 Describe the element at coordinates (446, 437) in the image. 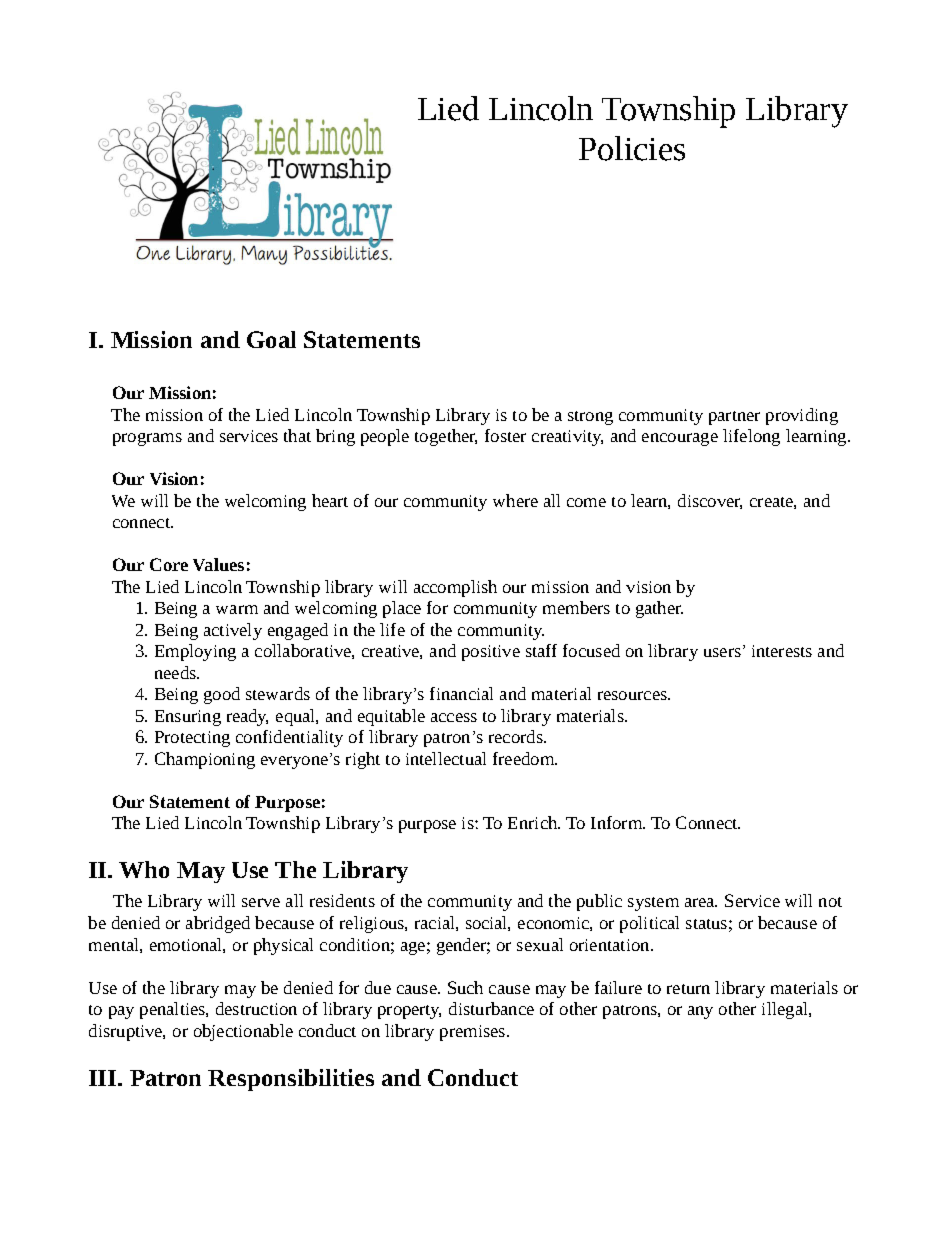

I see `together` at that location.
